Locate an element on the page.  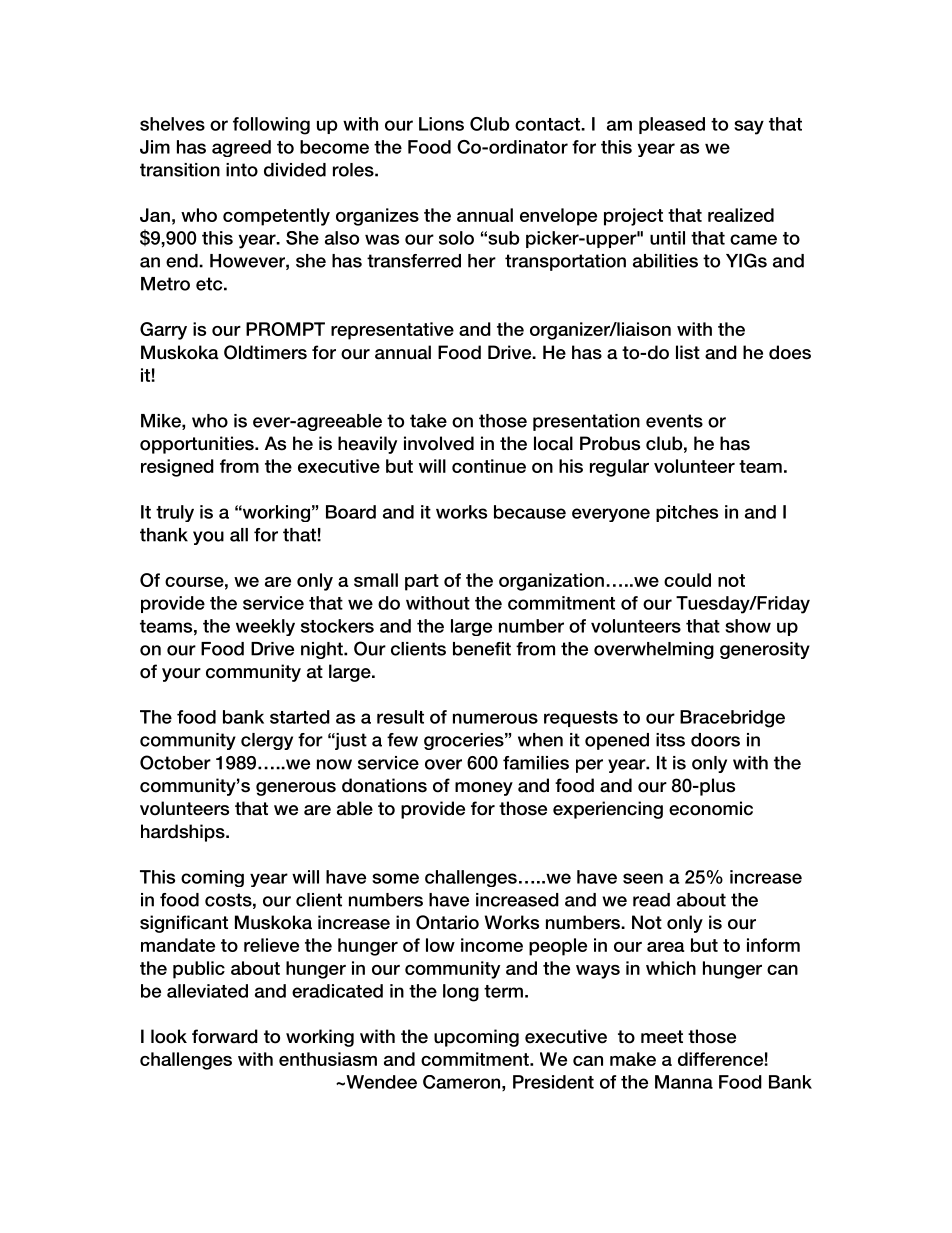
long is located at coordinates (461, 993).
